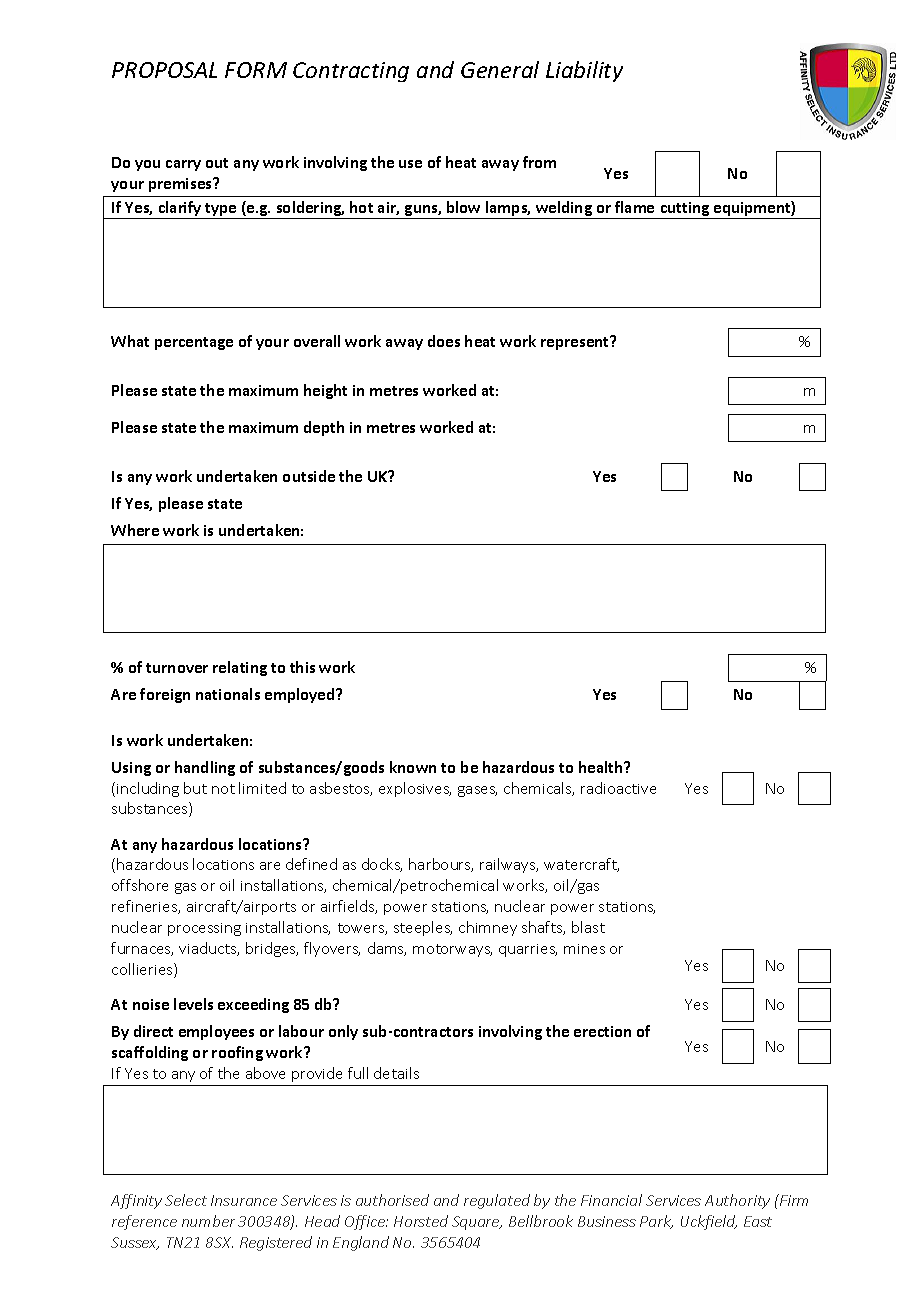 The width and height of the screenshot is (924, 1308). I want to click on health, so click(602, 767).
